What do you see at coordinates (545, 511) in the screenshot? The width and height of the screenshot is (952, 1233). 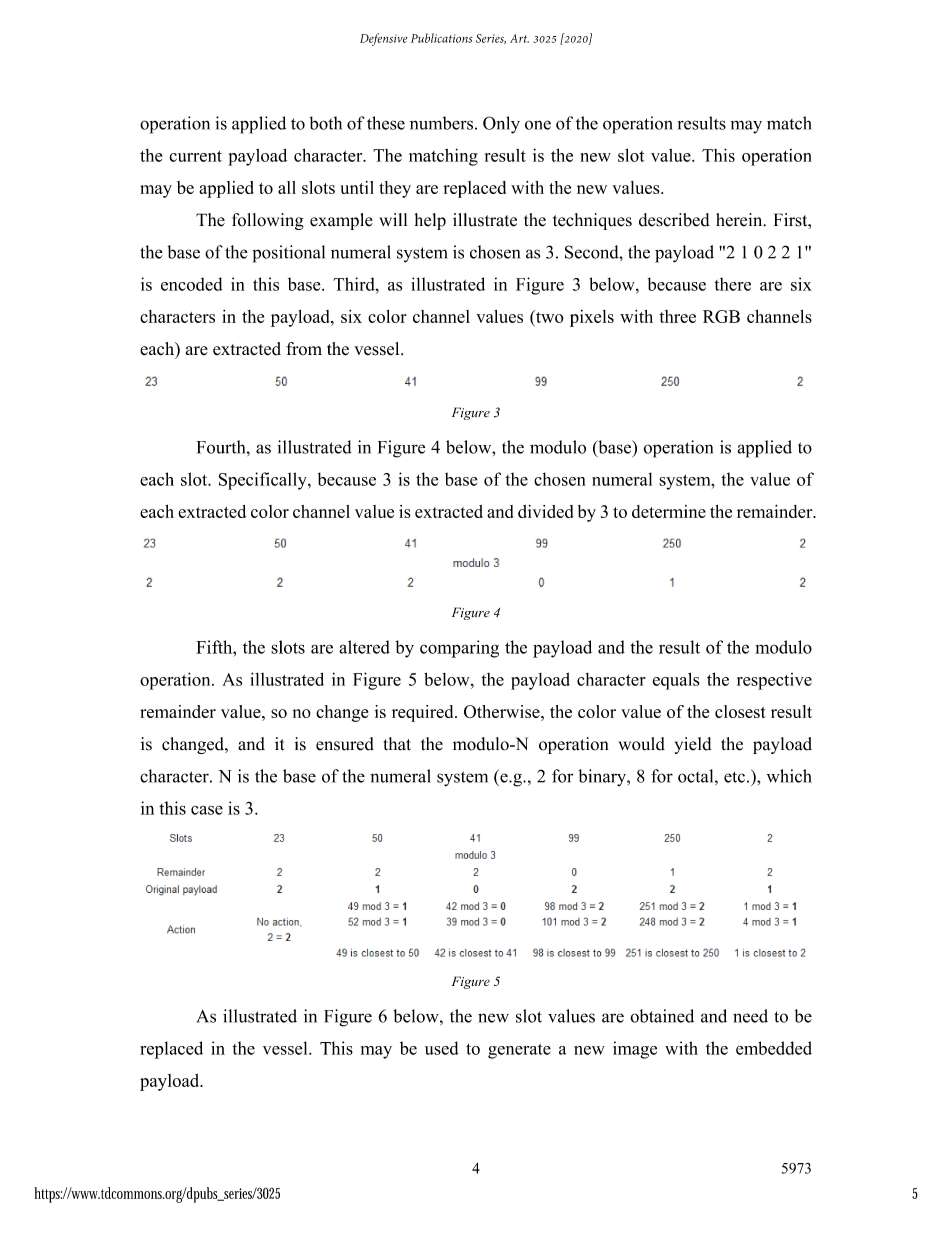 I see `divided` at bounding box center [545, 511].
